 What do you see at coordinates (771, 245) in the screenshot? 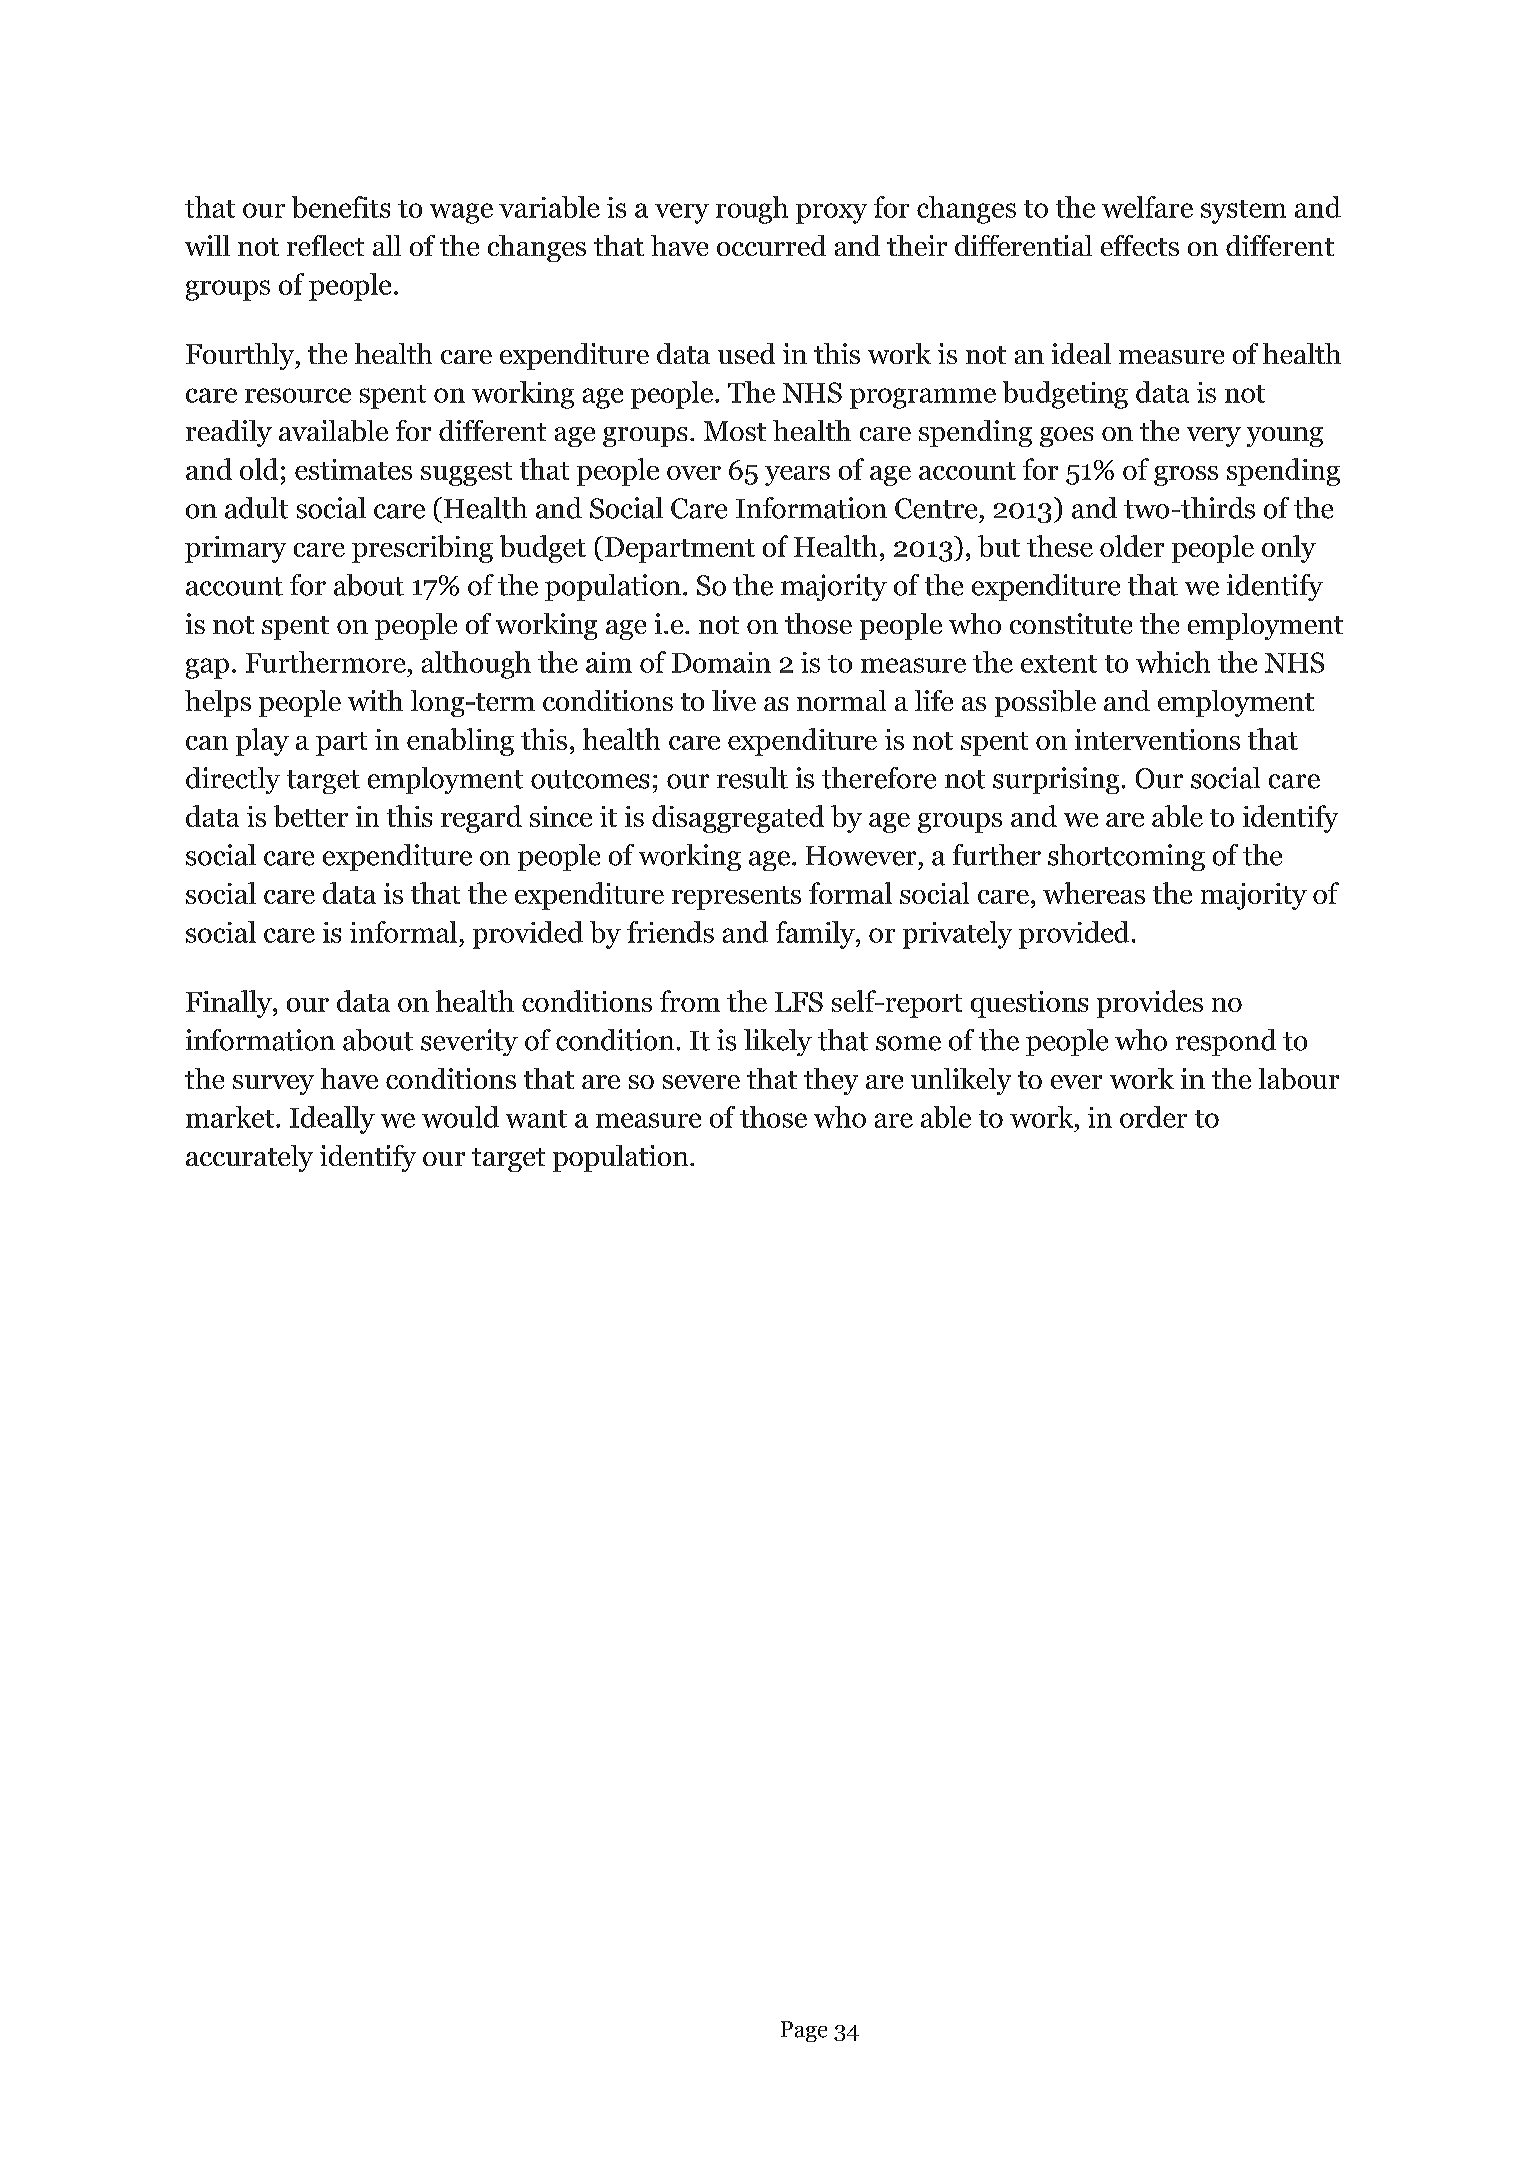
I see `occurred` at bounding box center [771, 245].
